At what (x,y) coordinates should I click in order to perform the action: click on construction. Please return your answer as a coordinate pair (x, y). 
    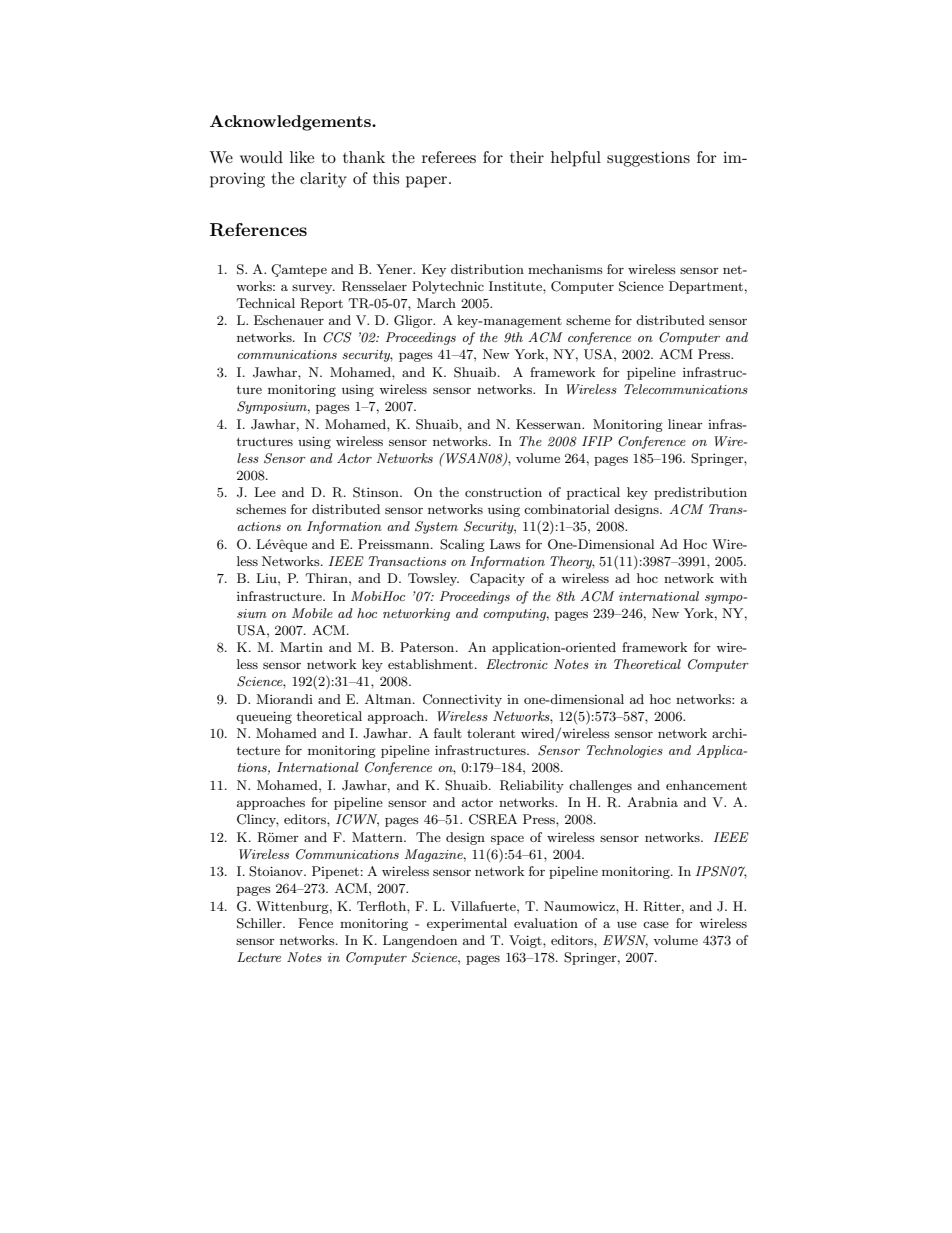
    Looking at the image, I should click on (503, 492).
